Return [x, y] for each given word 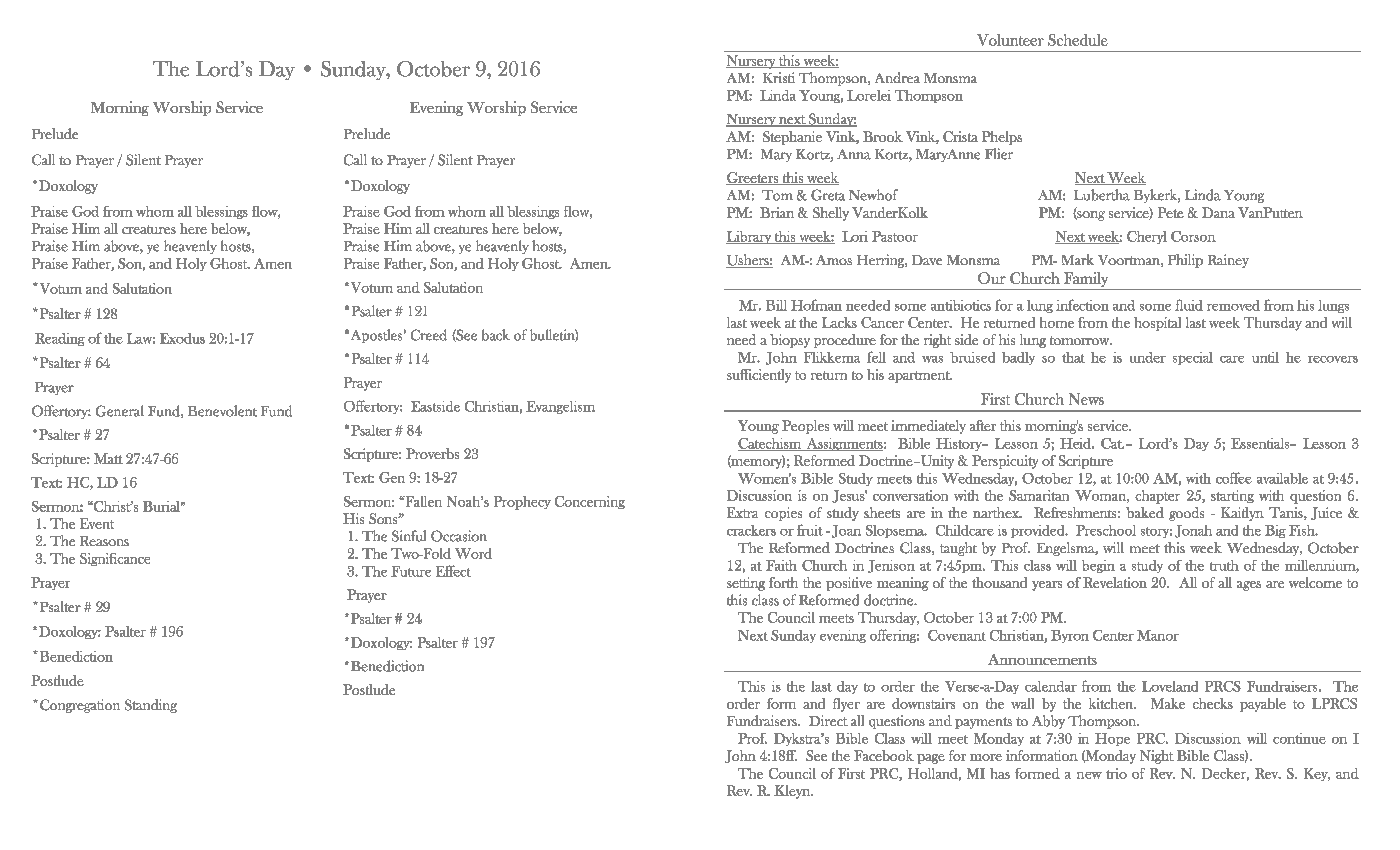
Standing [151, 706]
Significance [115, 559]
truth [1224, 565]
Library [750, 237]
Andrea [897, 77]
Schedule [1078, 40]
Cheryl [1147, 237]
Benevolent [222, 411]
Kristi [779, 77]
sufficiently [759, 376]
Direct [828, 720]
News [1086, 399]
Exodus [182, 338]
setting [746, 584]
